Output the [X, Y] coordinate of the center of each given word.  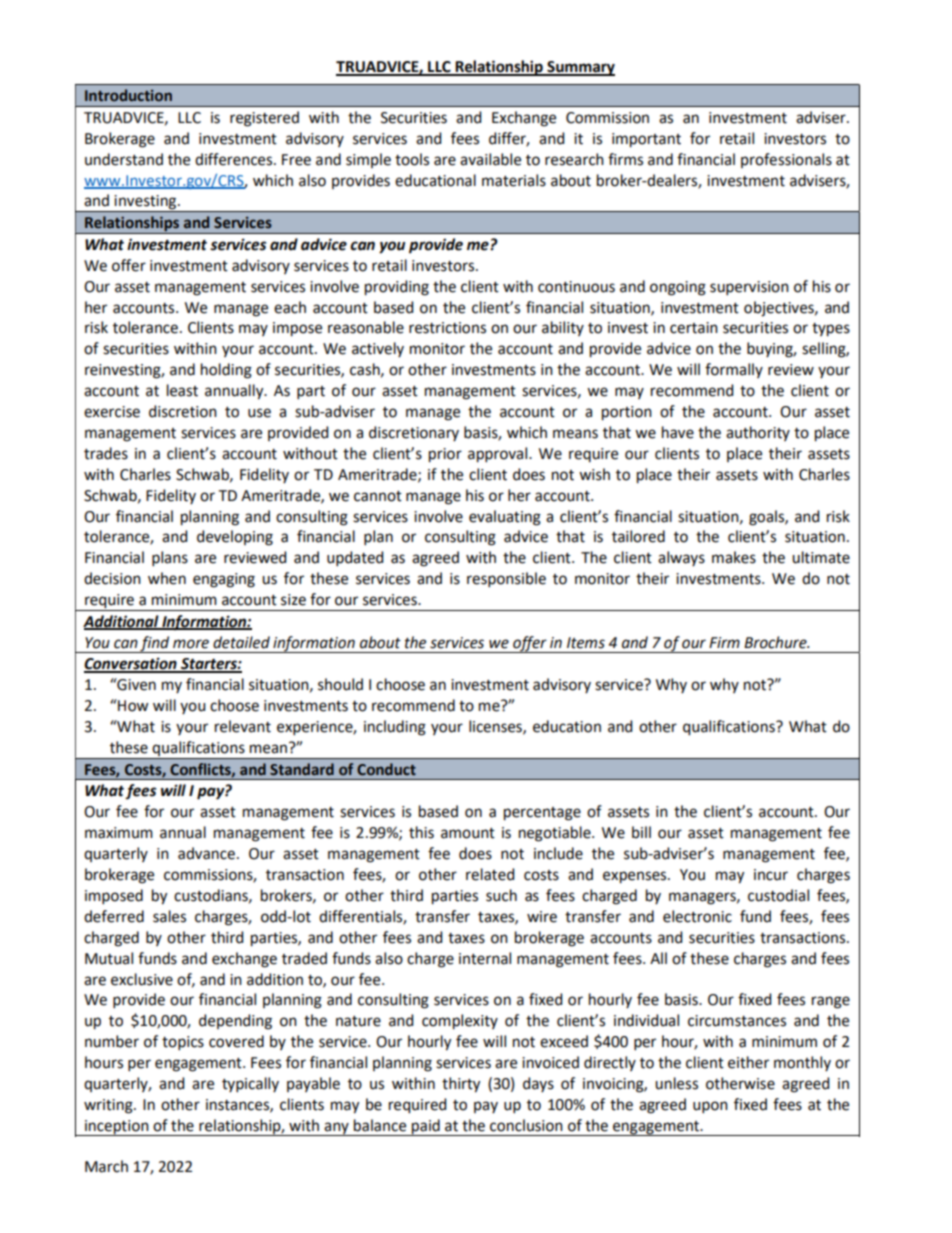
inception [117, 1128]
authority [758, 433]
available [490, 159]
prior [445, 455]
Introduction [128, 95]
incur [771, 875]
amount [468, 833]
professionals [786, 160]
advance [206, 853]
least [182, 390]
